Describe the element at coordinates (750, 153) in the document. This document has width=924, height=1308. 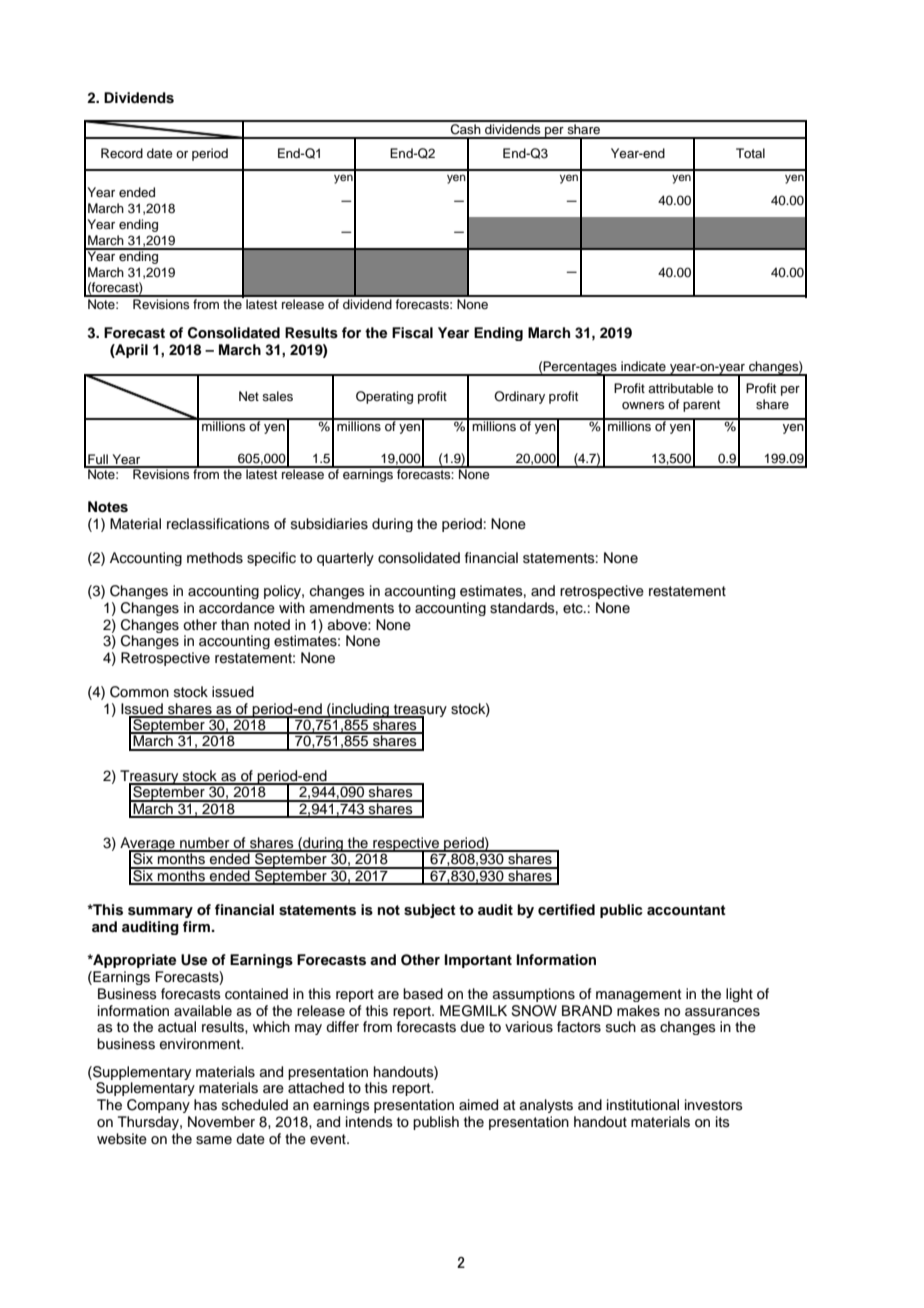
I see `Total` at that location.
